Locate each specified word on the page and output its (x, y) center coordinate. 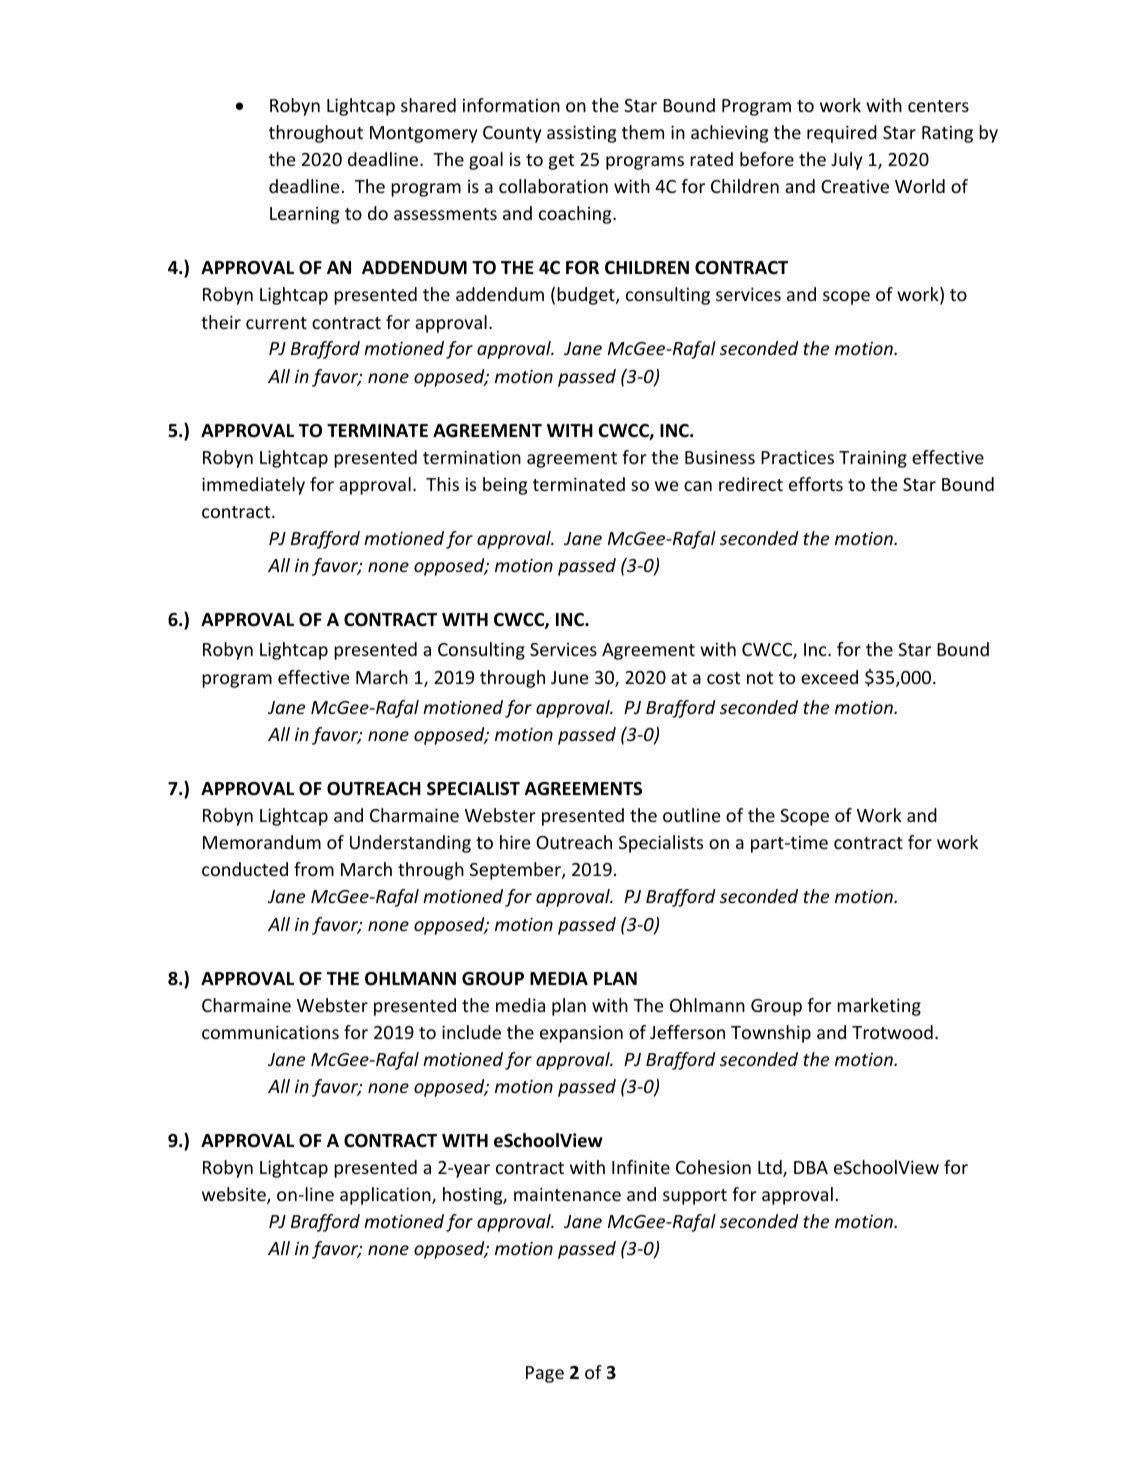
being (505, 486)
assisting (581, 134)
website (235, 1195)
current (276, 323)
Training (873, 459)
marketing (879, 1007)
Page (545, 1374)
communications (270, 1032)
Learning (304, 215)
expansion (581, 1034)
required (842, 134)
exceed (829, 677)
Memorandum (262, 842)
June (570, 677)
